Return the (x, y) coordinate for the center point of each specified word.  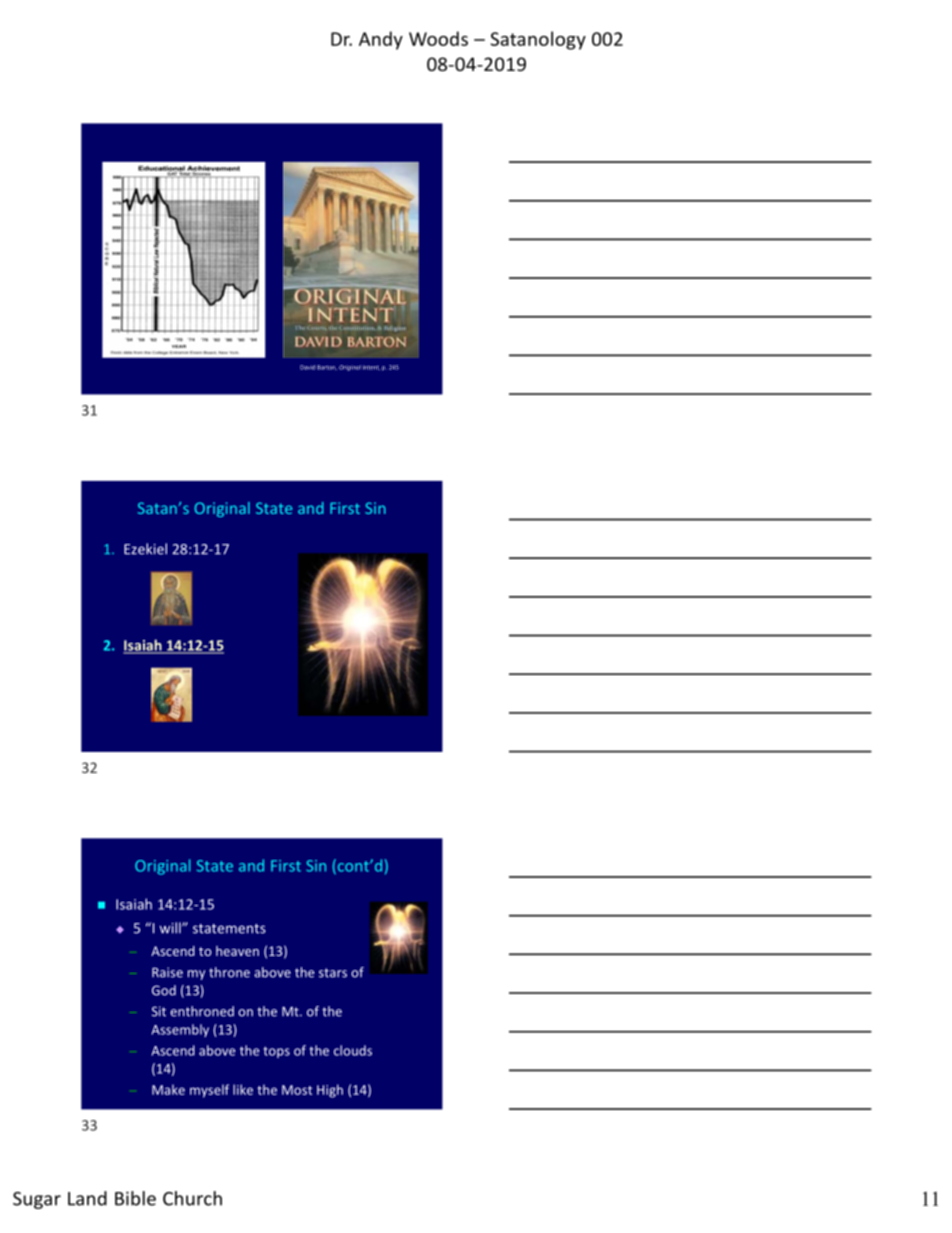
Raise (167, 972)
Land (87, 1198)
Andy (381, 40)
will (171, 928)
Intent (371, 367)
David (307, 367)
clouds (353, 1050)
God (164, 990)
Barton (327, 367)
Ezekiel (145, 549)
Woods (438, 38)
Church (192, 1198)
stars (333, 973)
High (330, 1091)
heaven (237, 951)
